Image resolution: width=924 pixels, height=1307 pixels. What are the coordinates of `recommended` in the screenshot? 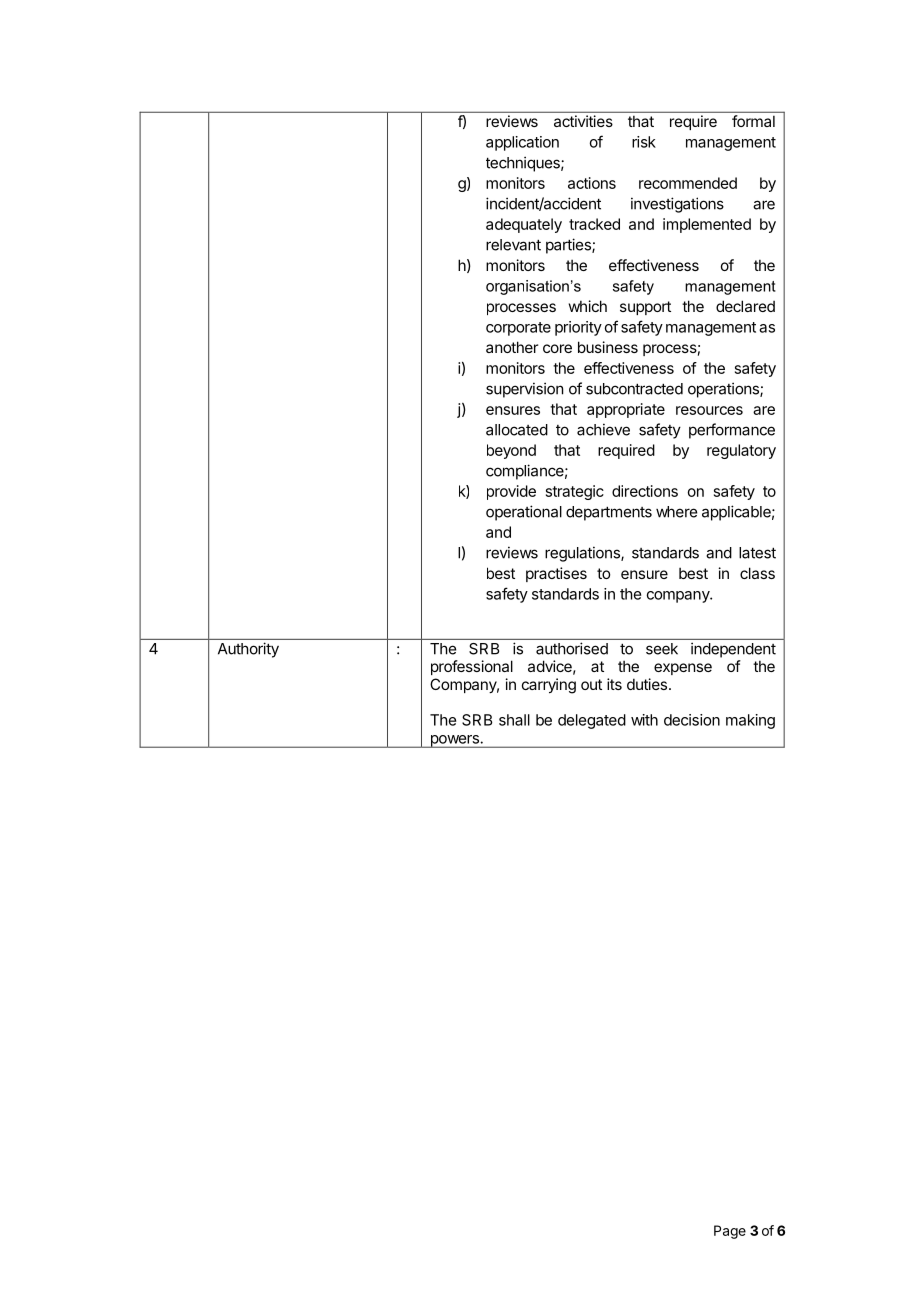 It's located at (688, 183).
